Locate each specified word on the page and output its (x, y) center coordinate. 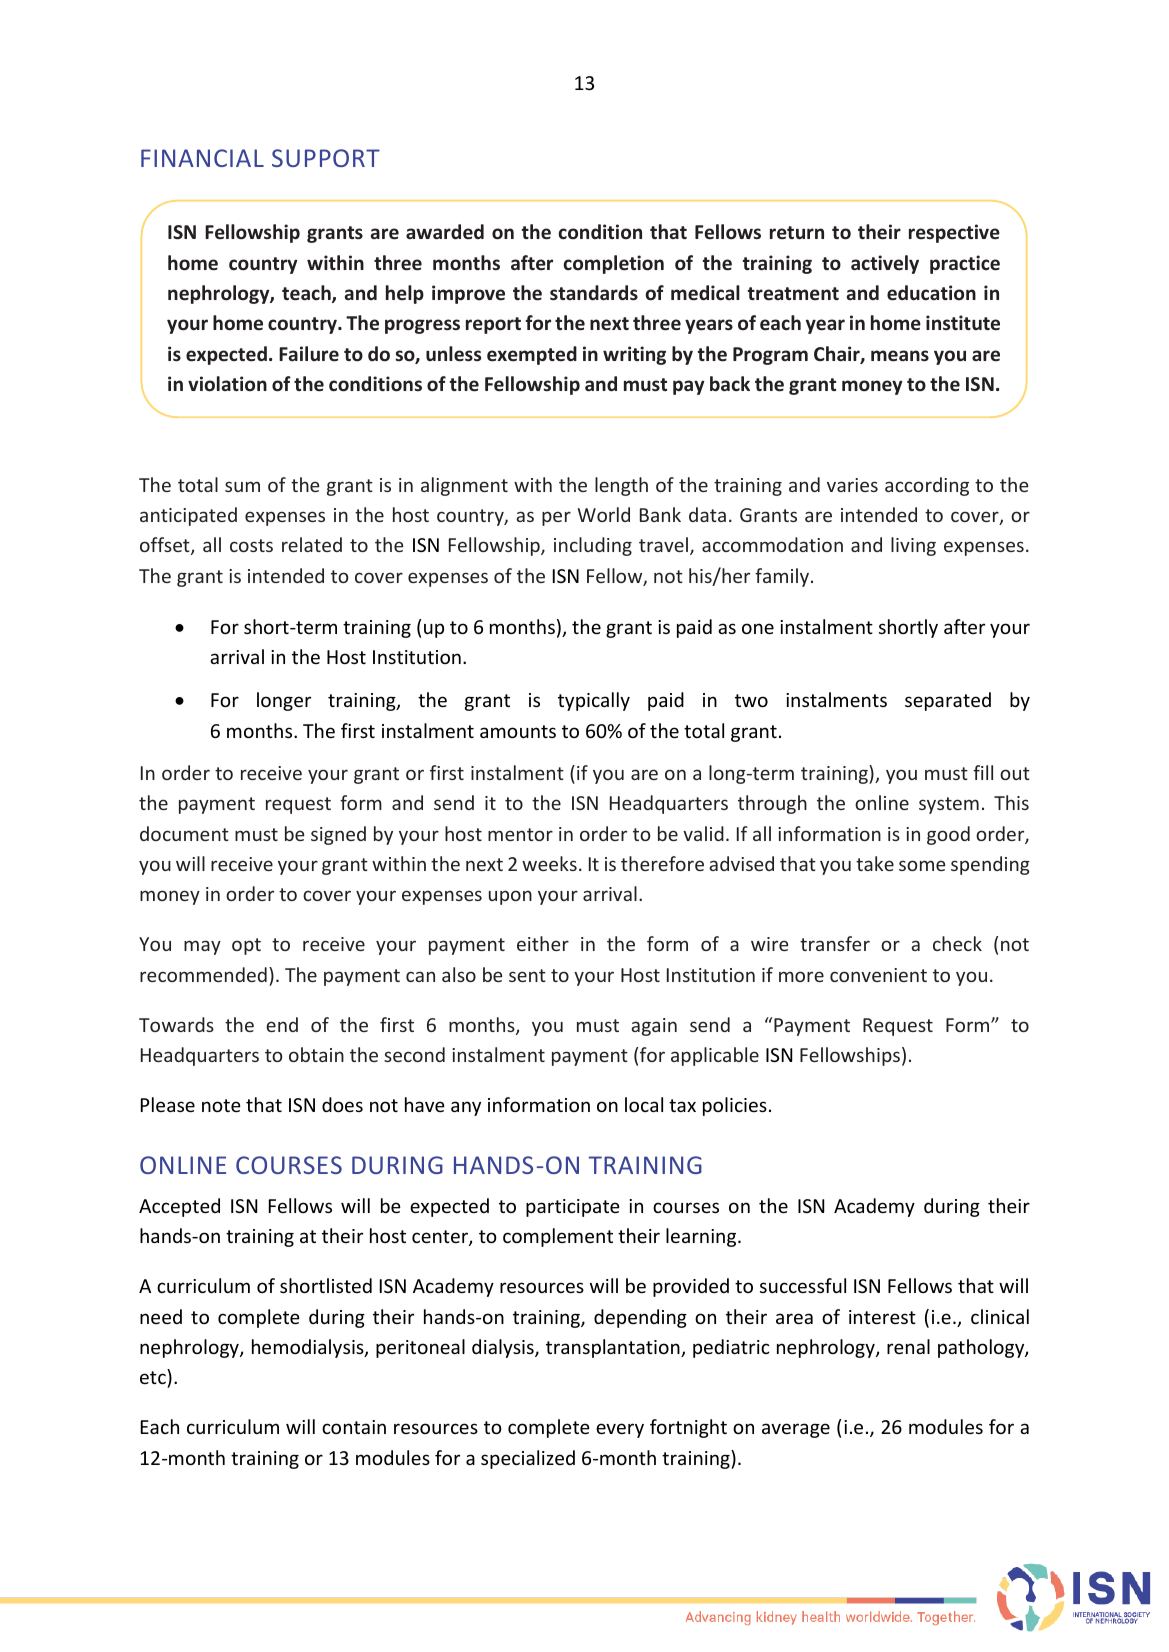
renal (908, 1346)
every (620, 1430)
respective (954, 233)
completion (614, 264)
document (184, 833)
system (949, 805)
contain (354, 1427)
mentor (520, 834)
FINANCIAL (202, 158)
